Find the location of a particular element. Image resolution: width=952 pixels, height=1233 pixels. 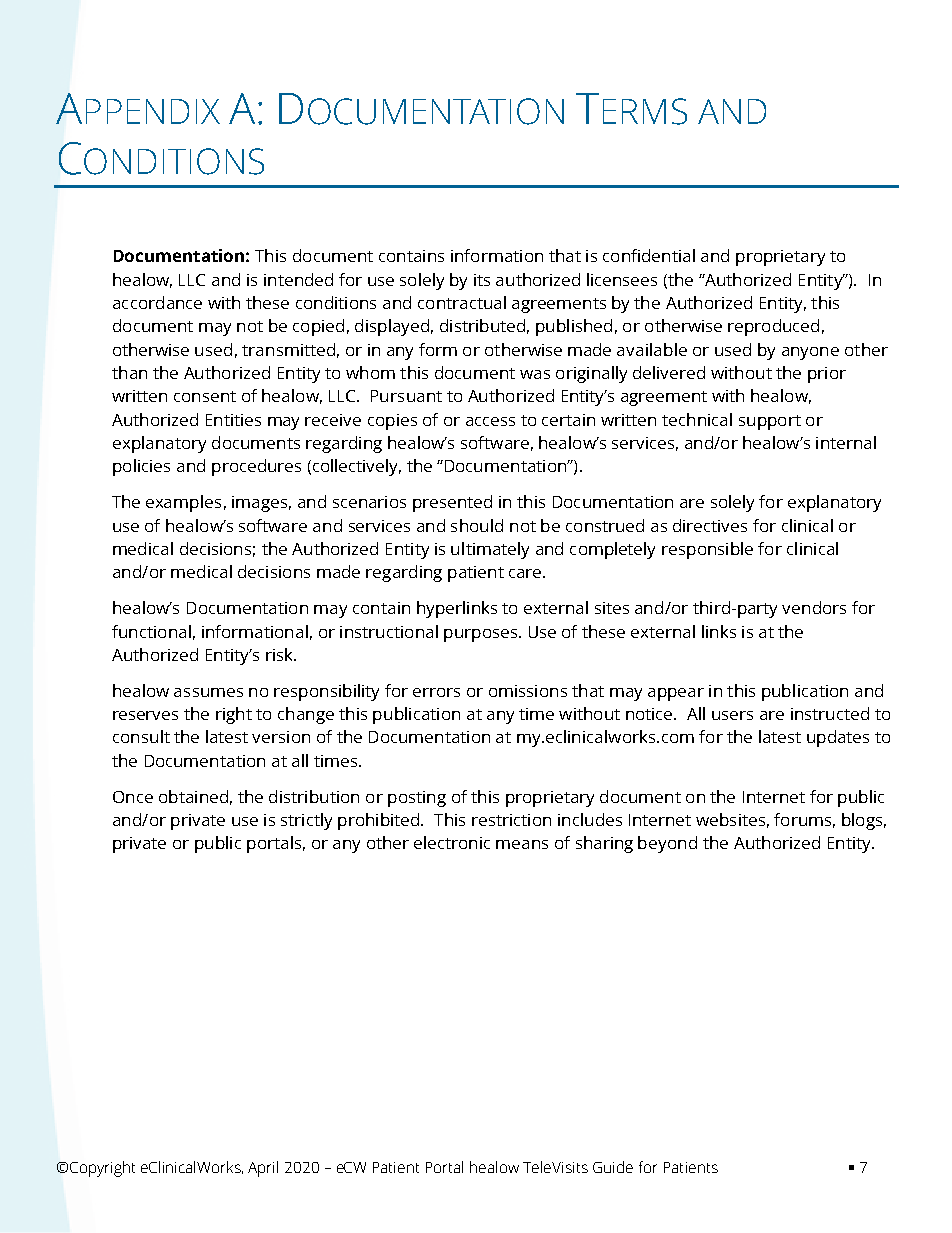

accordance is located at coordinates (157, 302).
